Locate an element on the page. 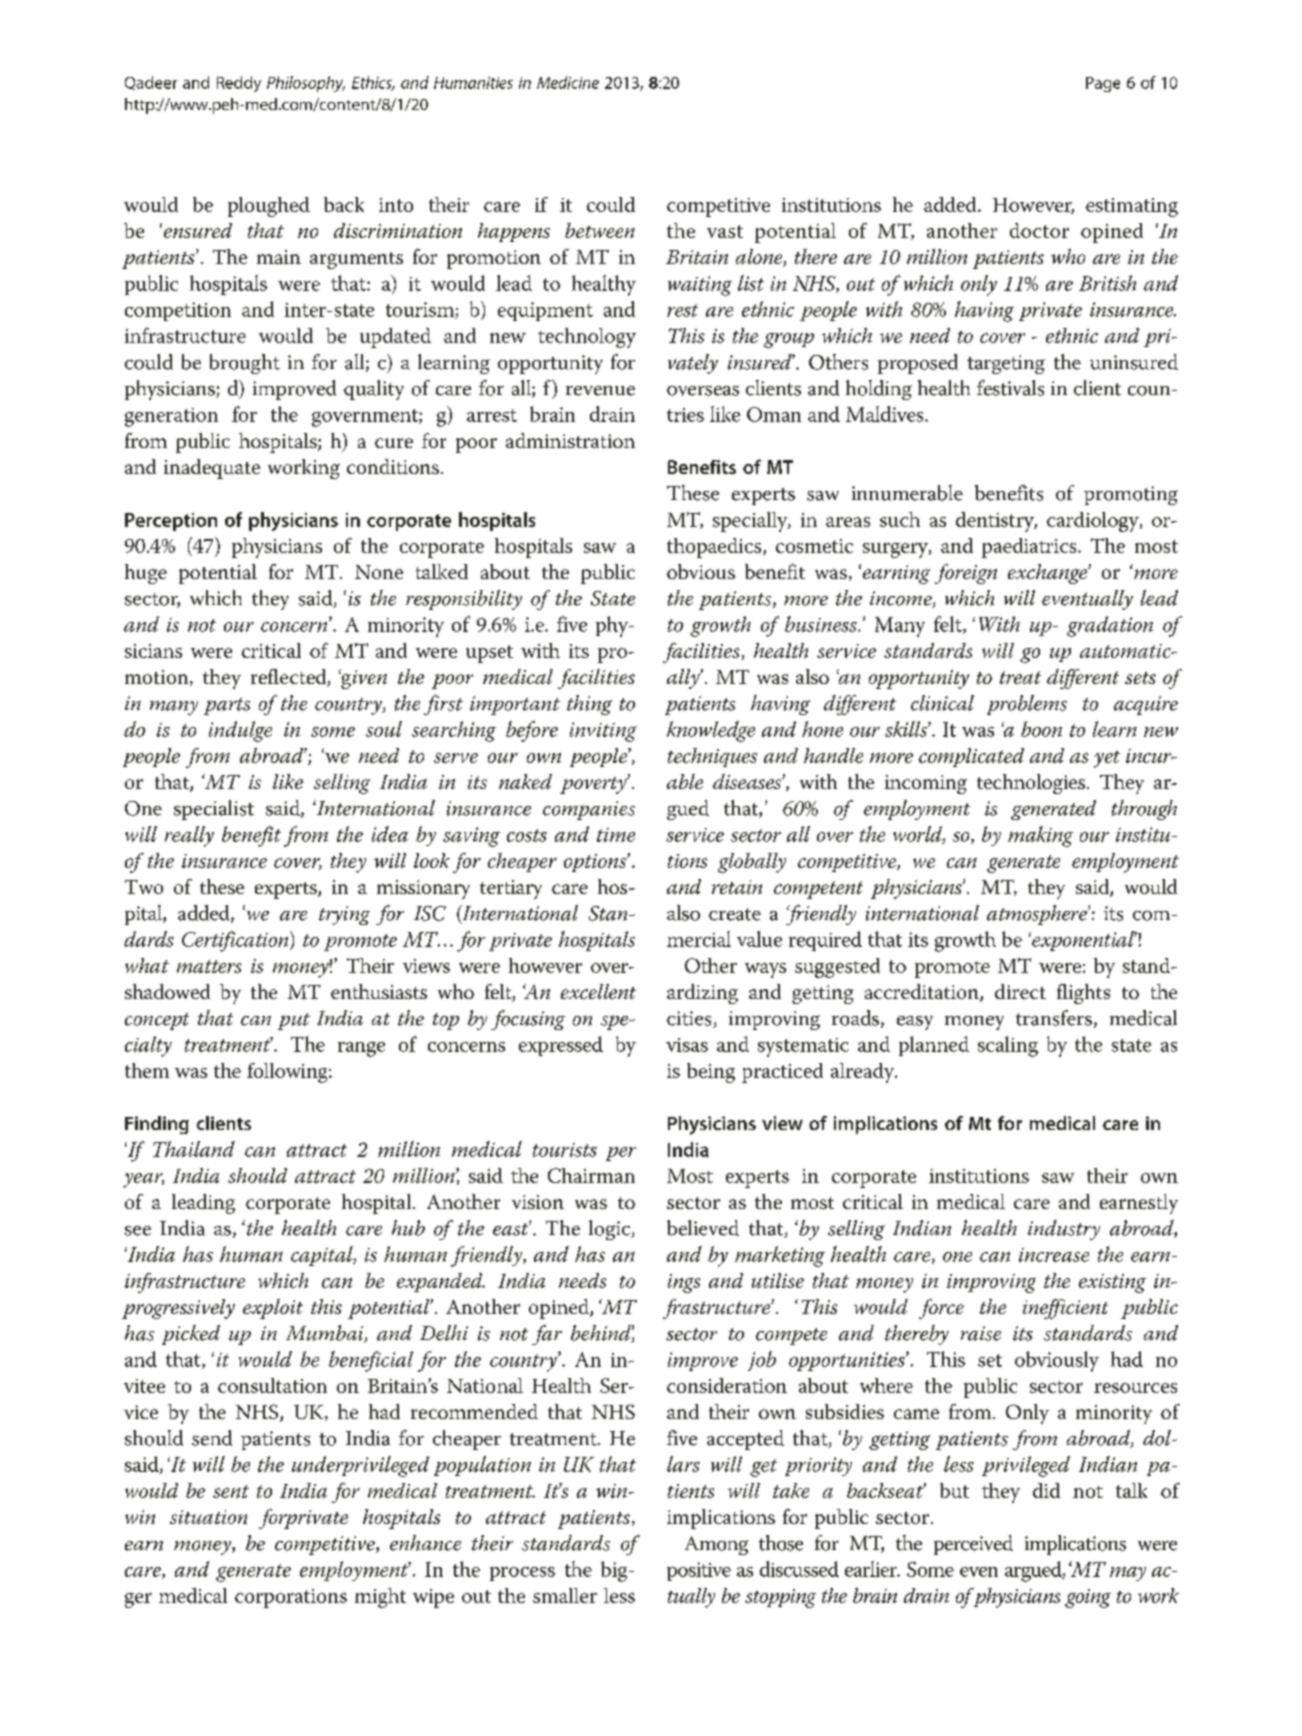 The width and height of the page is (1302, 1736). Page is located at coordinates (1103, 84).
